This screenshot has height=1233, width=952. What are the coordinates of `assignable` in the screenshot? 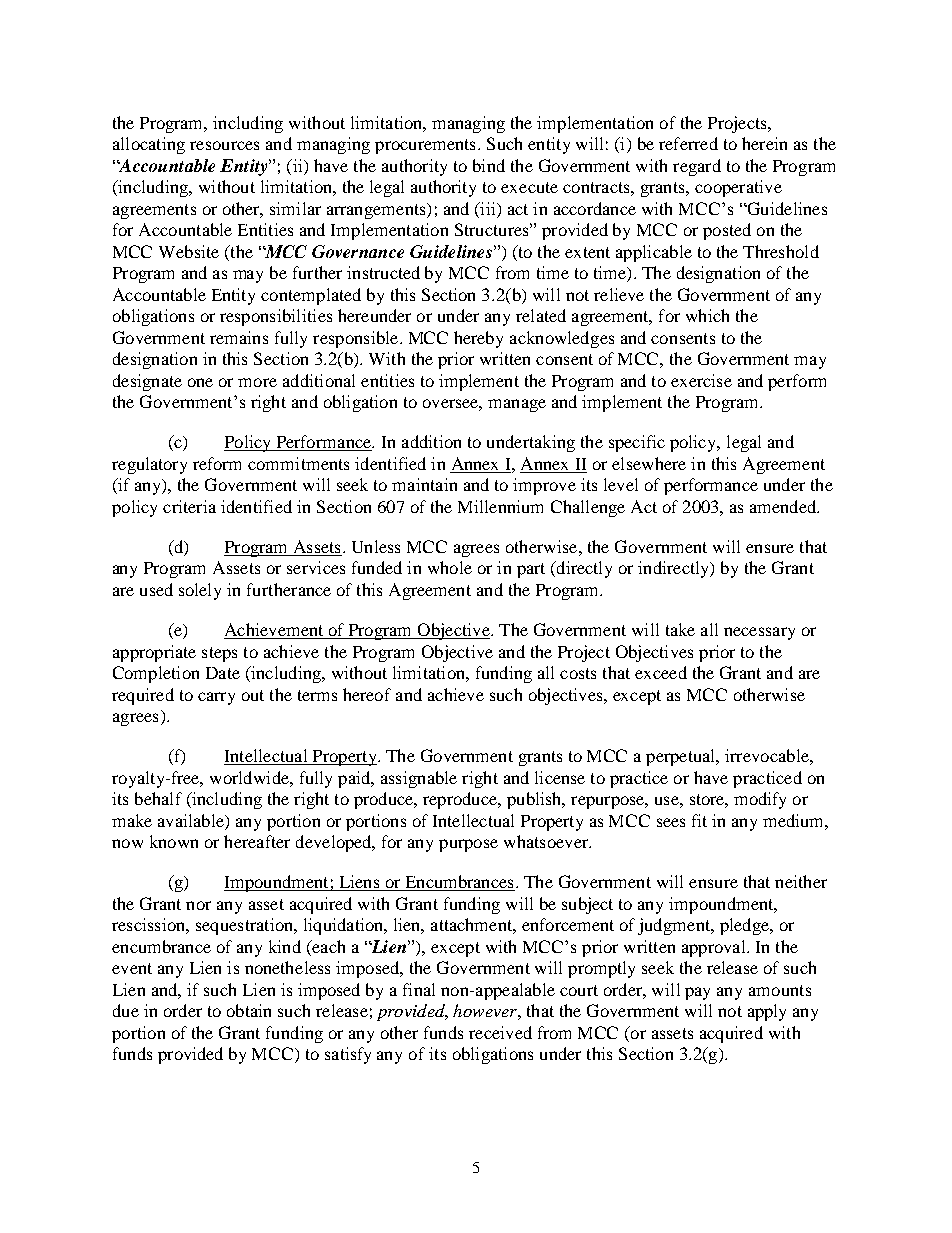 It's located at (419, 779).
